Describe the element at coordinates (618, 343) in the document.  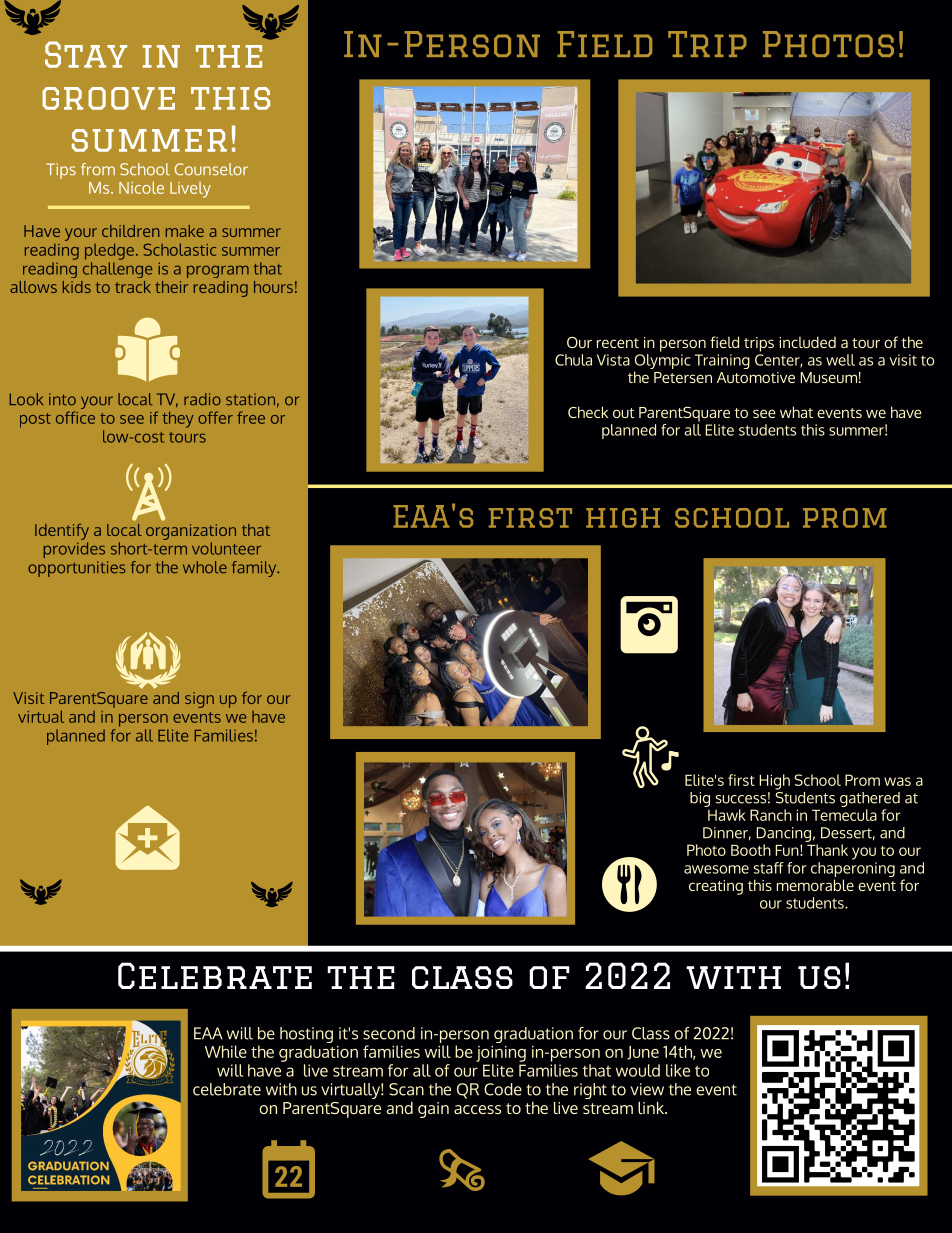
I see `recent` at that location.
